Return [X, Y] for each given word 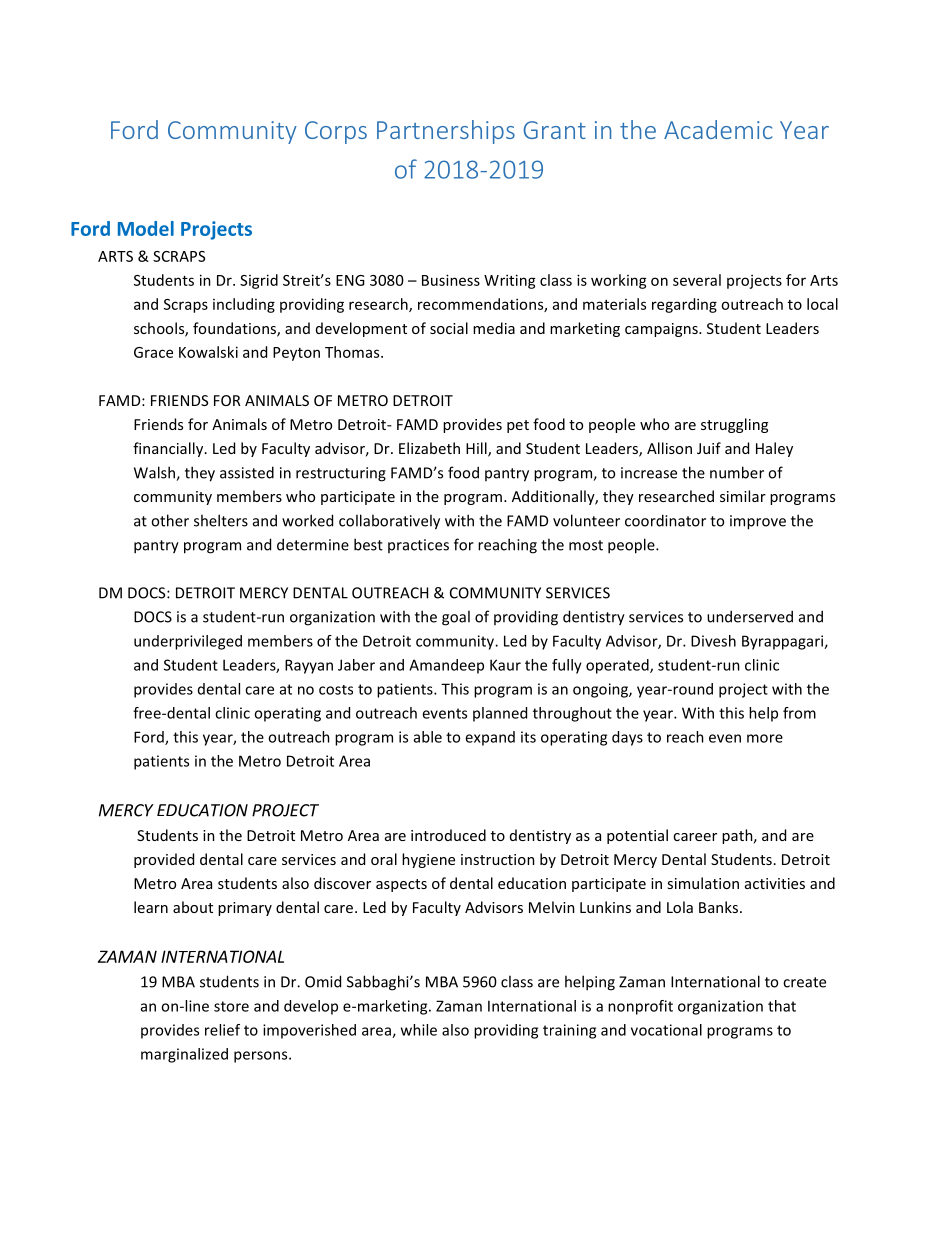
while [419, 1030]
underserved [750, 616]
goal [456, 618]
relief [222, 1030]
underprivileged [188, 642]
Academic [718, 129]
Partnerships [446, 132]
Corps [336, 132]
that [782, 1006]
